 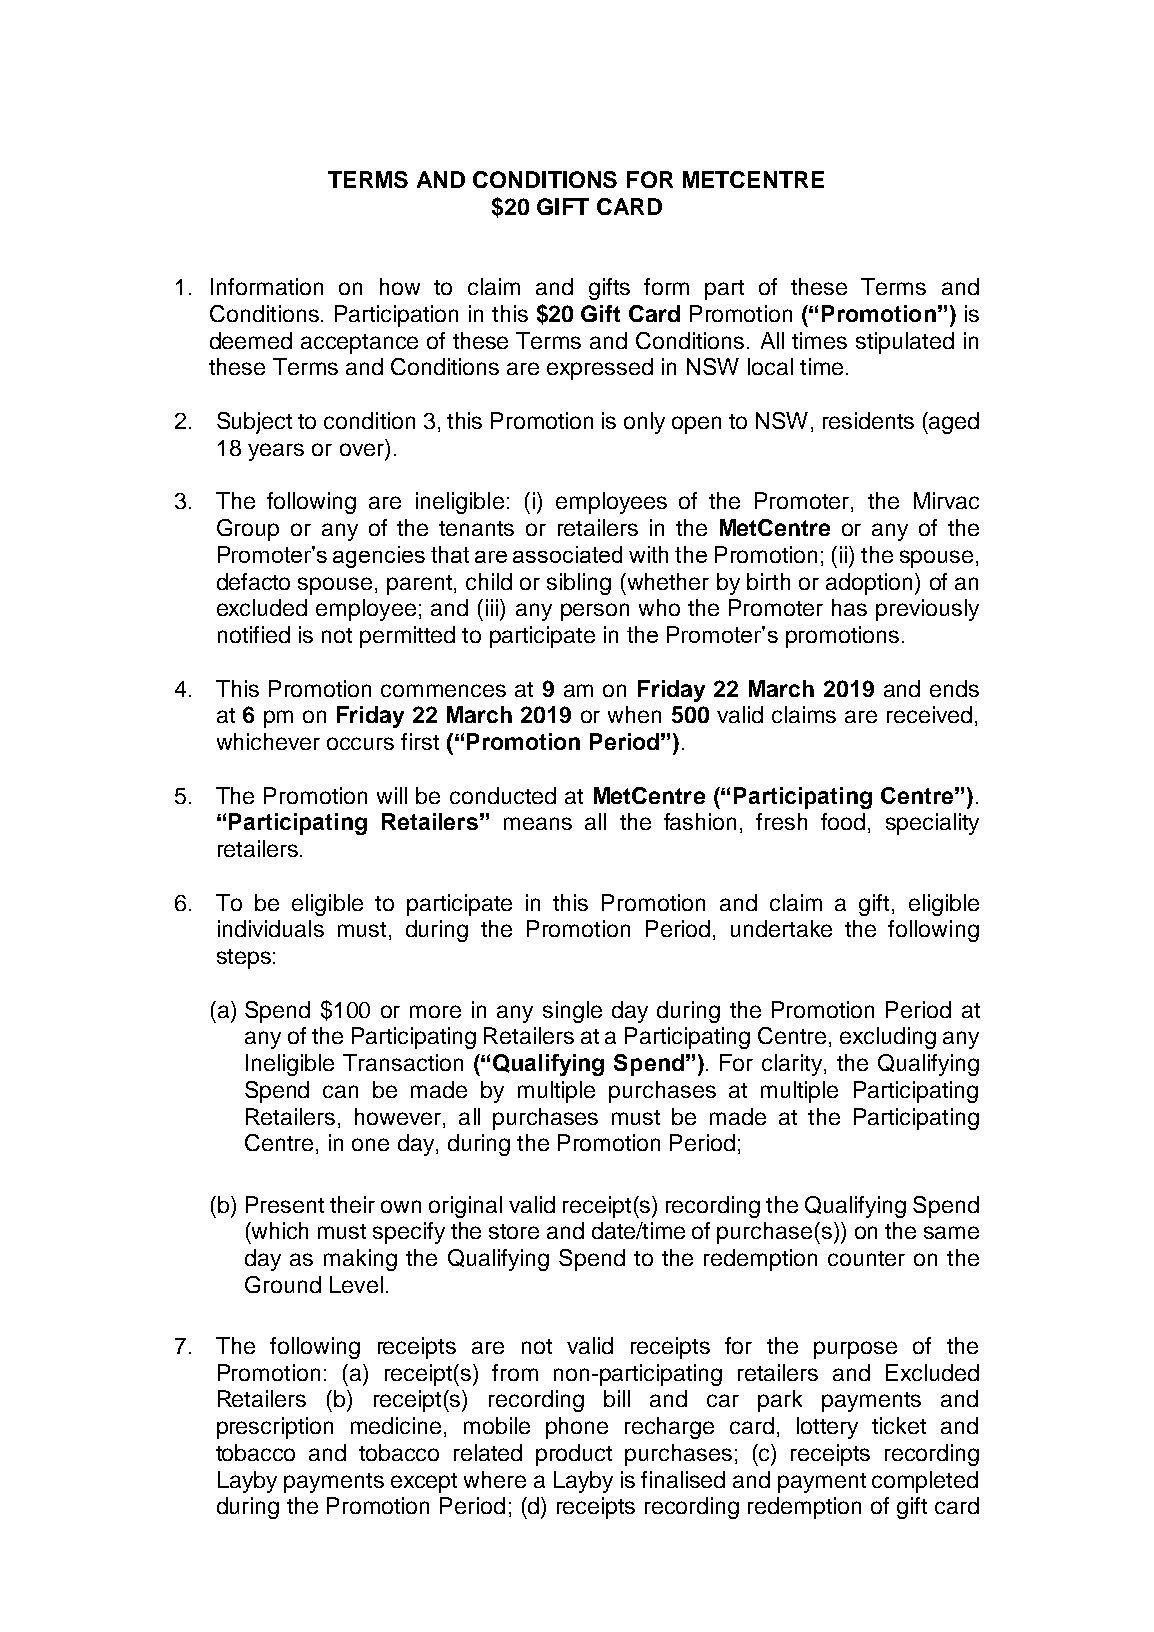 What do you see at coordinates (600, 369) in the screenshot?
I see `expressed` at bounding box center [600, 369].
